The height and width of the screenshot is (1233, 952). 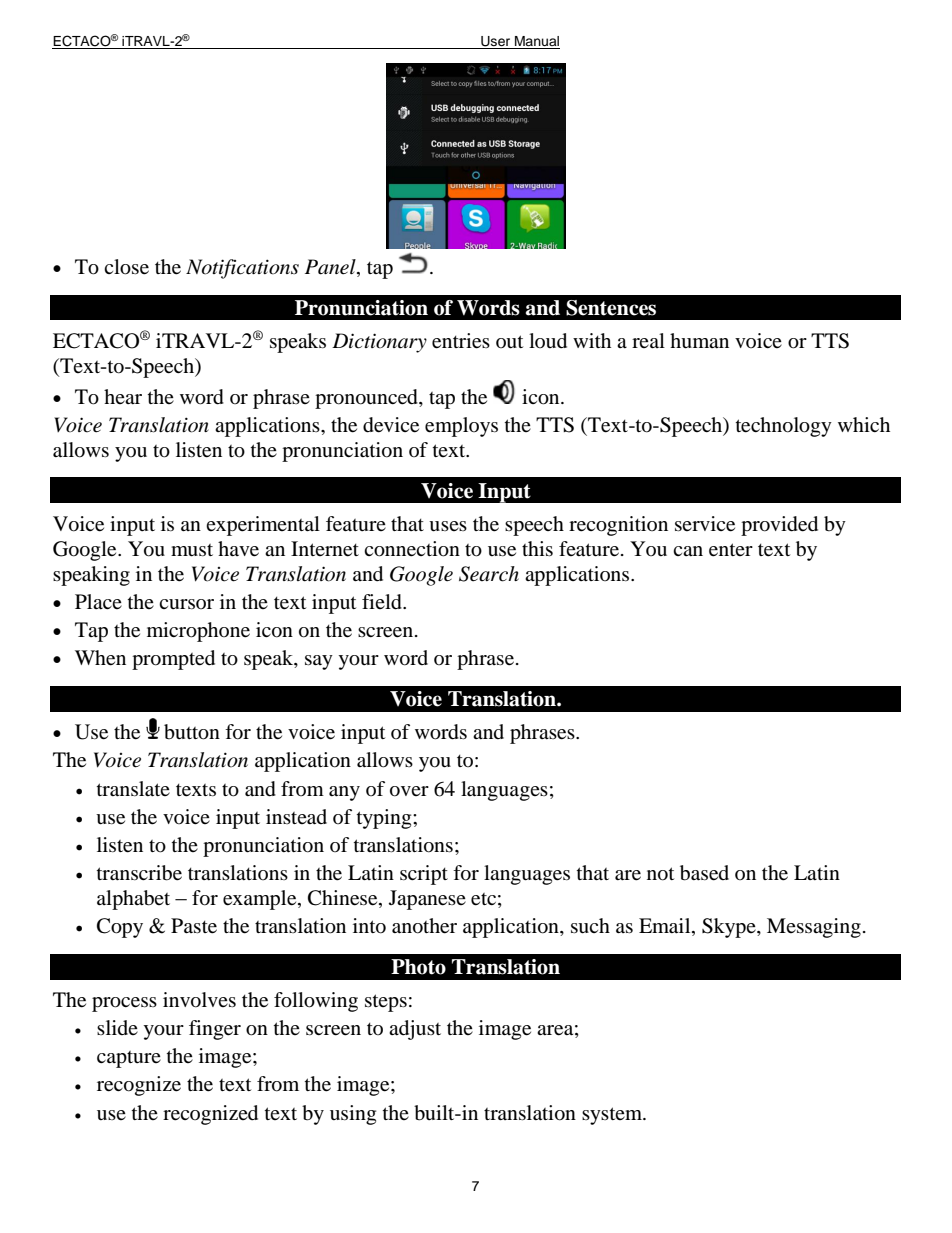 I want to click on hear, so click(x=123, y=396).
